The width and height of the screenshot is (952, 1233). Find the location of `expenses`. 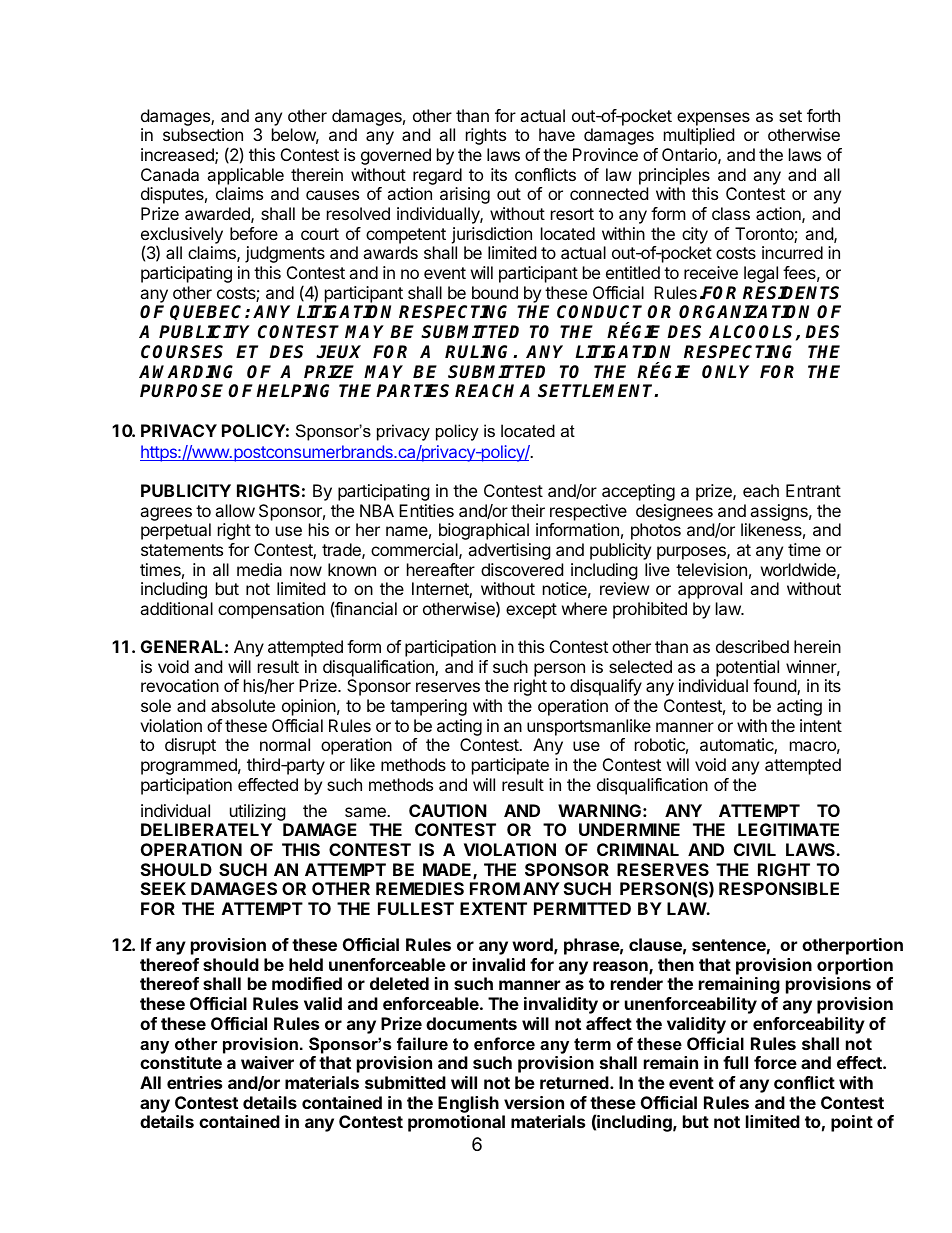

expenses is located at coordinates (713, 119).
